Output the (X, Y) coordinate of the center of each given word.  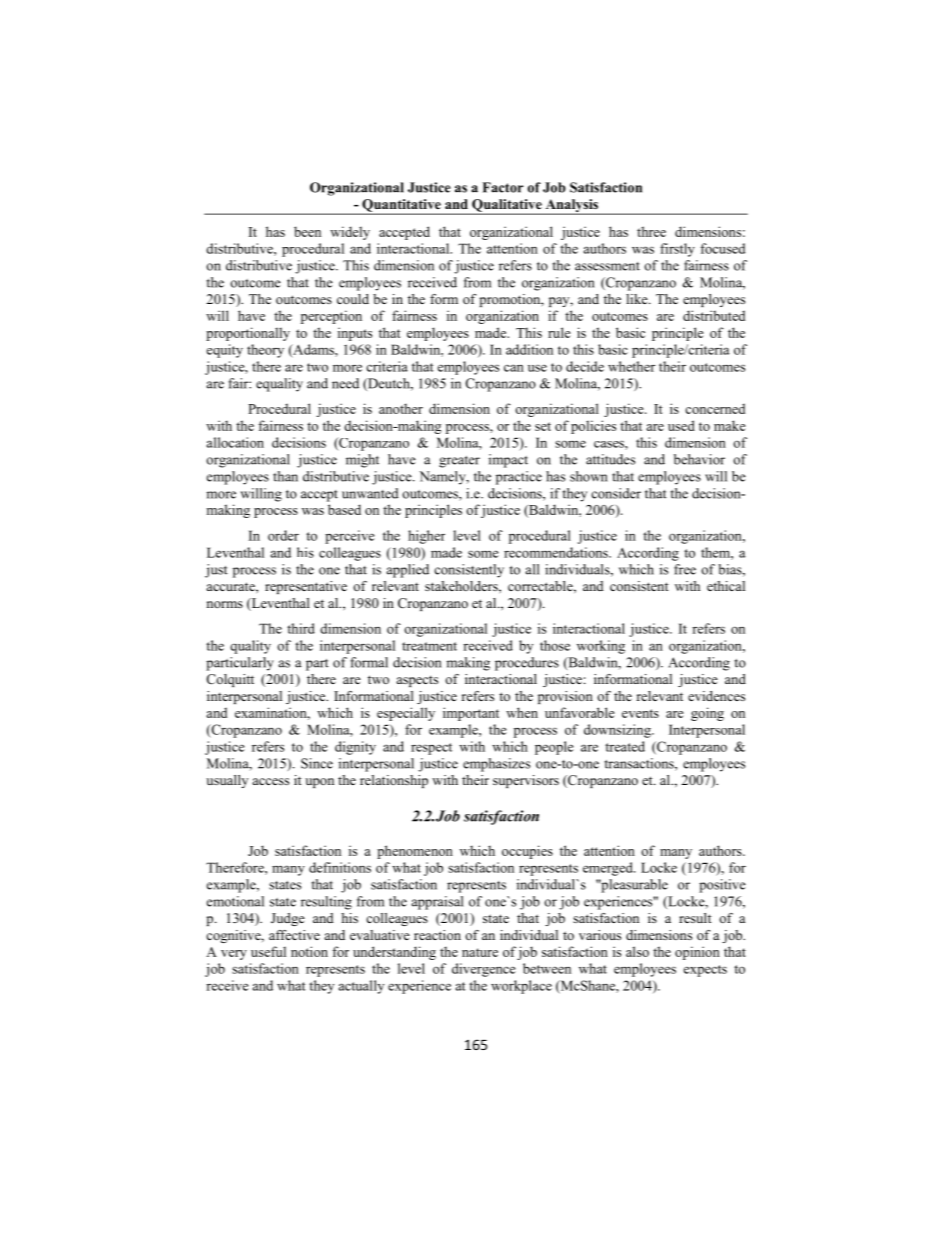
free (685, 569)
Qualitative (507, 206)
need (345, 383)
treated (625, 746)
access (271, 781)
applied (408, 571)
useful (268, 951)
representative (306, 587)
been (307, 231)
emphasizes (496, 765)
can (514, 368)
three (651, 231)
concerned (715, 408)
